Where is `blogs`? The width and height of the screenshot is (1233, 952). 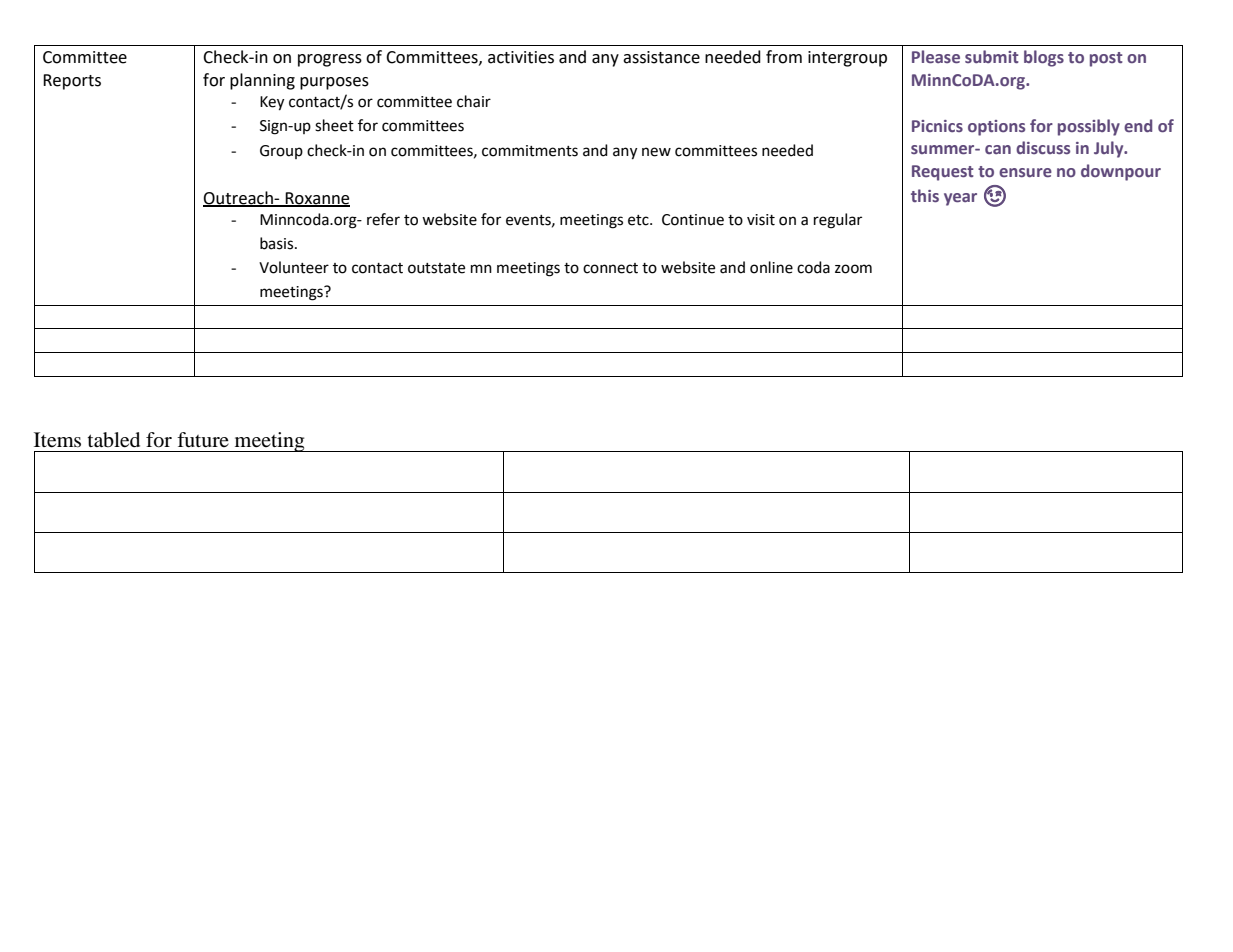 blogs is located at coordinates (1044, 58).
